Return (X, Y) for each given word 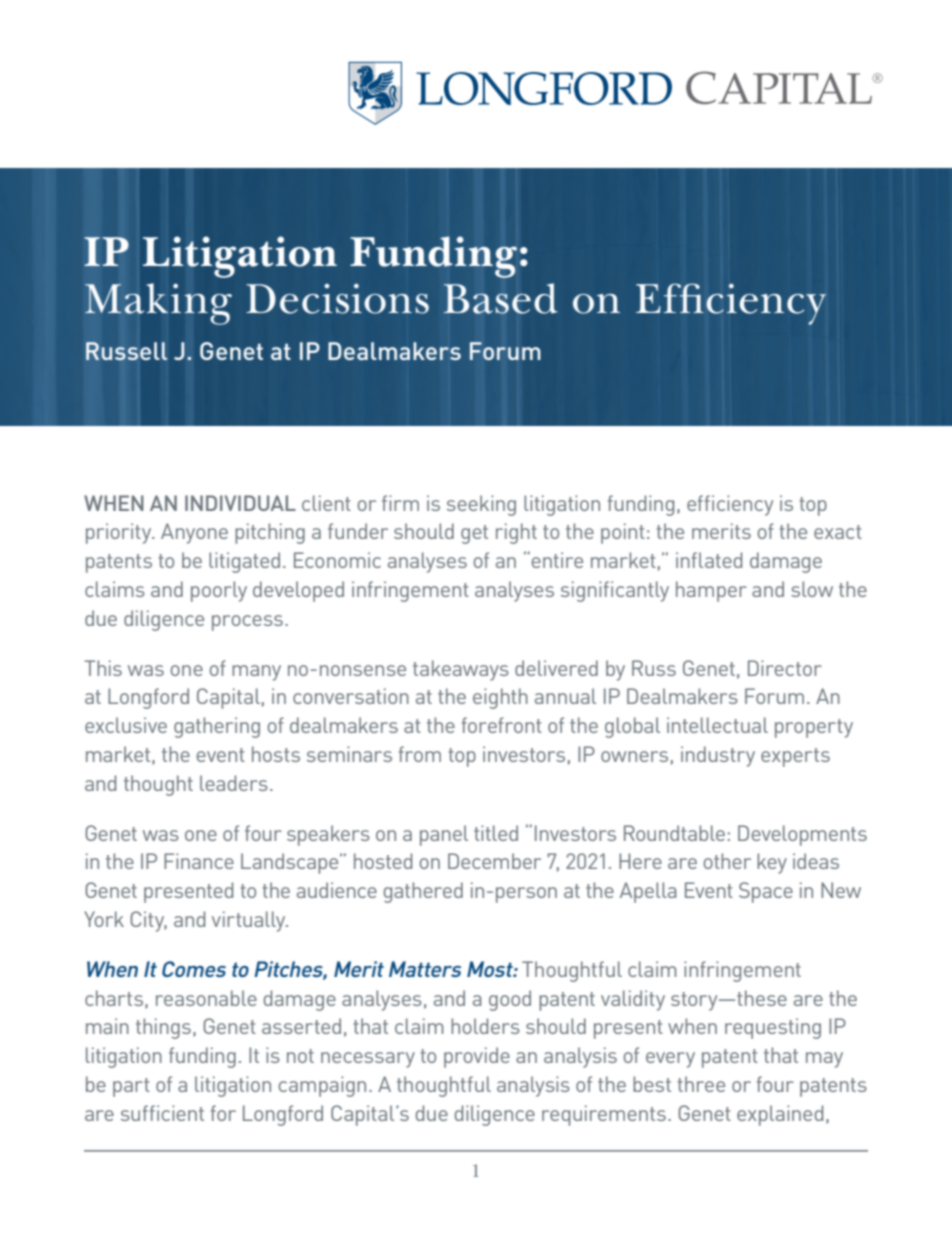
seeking (481, 505)
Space (766, 892)
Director (785, 668)
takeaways (461, 670)
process (247, 623)
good (510, 1000)
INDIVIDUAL (240, 503)
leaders (234, 783)
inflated (709, 560)
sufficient (162, 1113)
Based (501, 298)
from (420, 754)
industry (718, 756)
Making (158, 304)
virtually (250, 921)
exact (838, 532)
